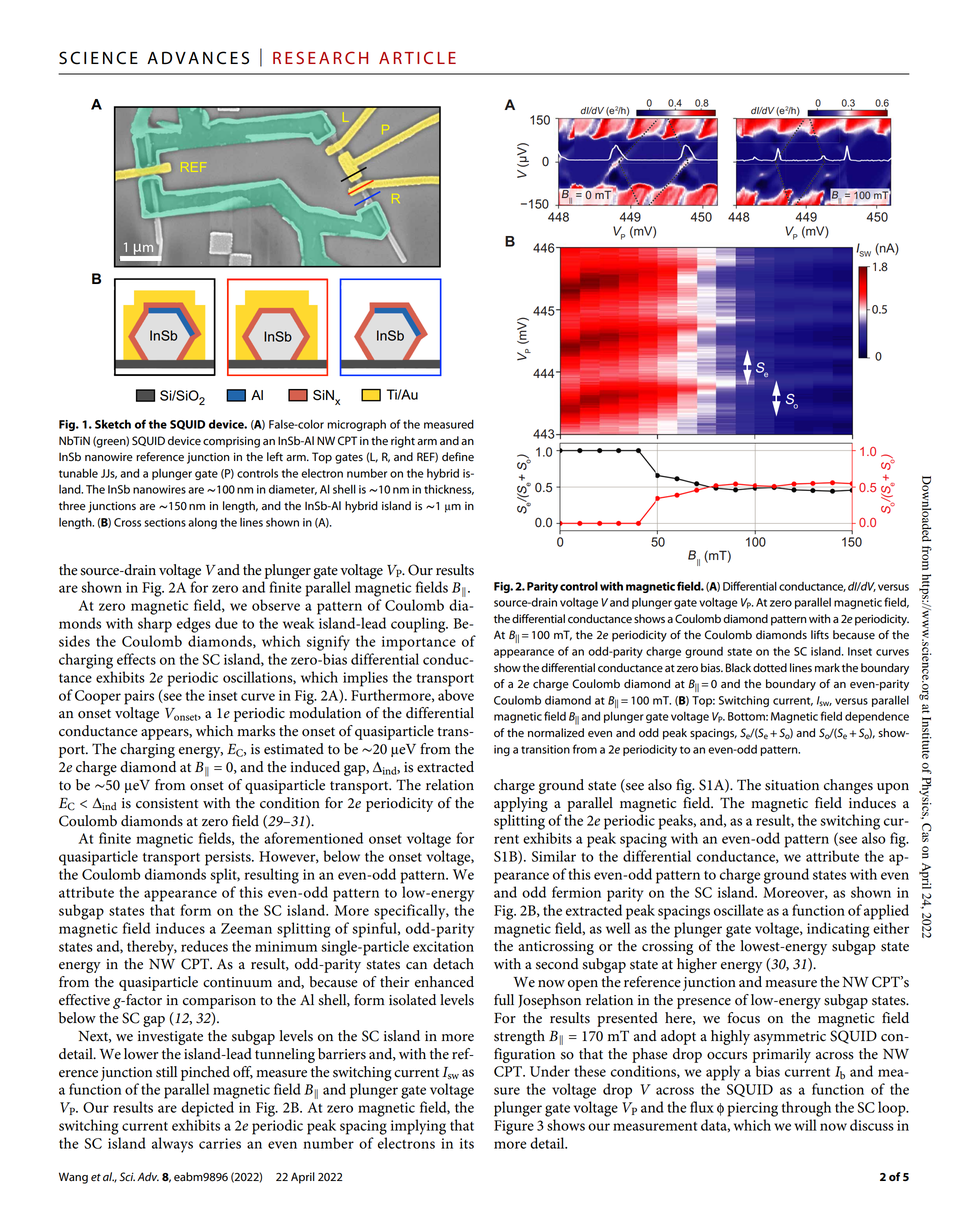  What do you see at coordinates (458, 457) in the image?
I see `define` at bounding box center [458, 457].
